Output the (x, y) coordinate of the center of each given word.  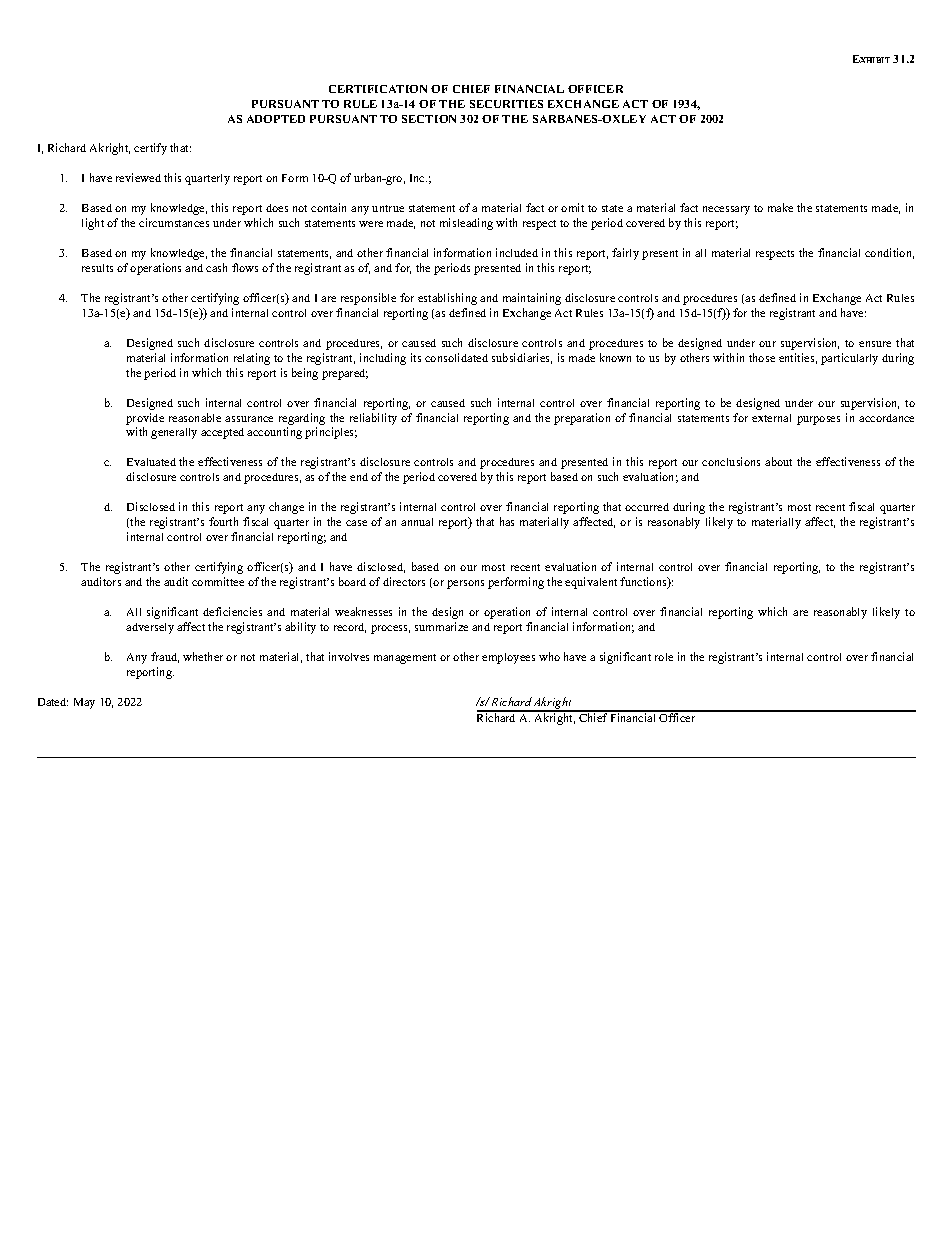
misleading (466, 224)
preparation (582, 419)
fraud (165, 657)
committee (218, 581)
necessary (726, 210)
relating (252, 359)
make (780, 207)
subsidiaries (522, 358)
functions (644, 583)
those (762, 357)
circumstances (174, 222)
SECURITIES (506, 104)
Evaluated (151, 462)
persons (465, 584)
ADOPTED (276, 119)
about (778, 461)
